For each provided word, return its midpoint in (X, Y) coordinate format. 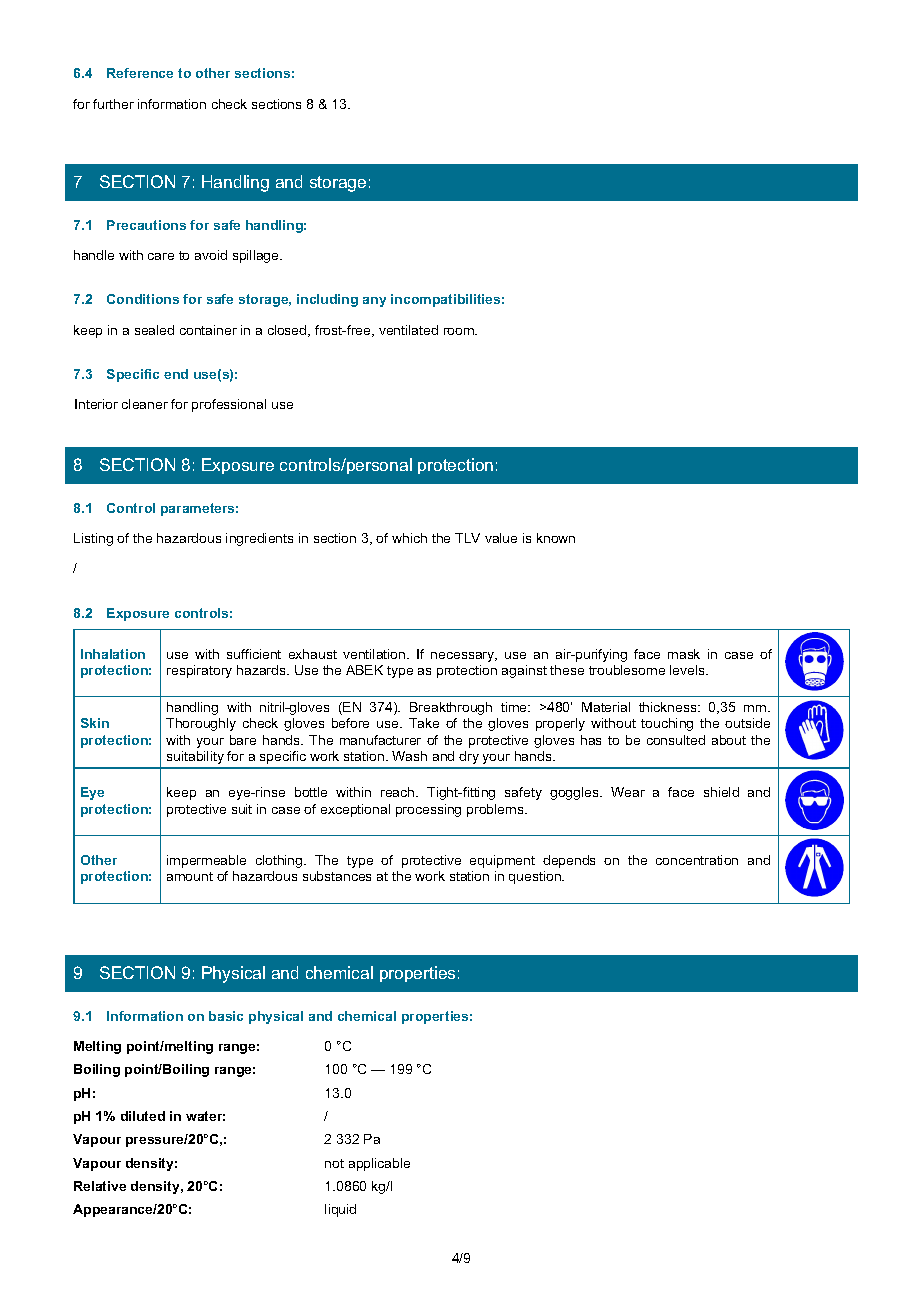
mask (684, 654)
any (374, 302)
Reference (140, 73)
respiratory (199, 671)
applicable (379, 1164)
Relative (100, 1186)
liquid (340, 1210)
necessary (464, 657)
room (460, 331)
